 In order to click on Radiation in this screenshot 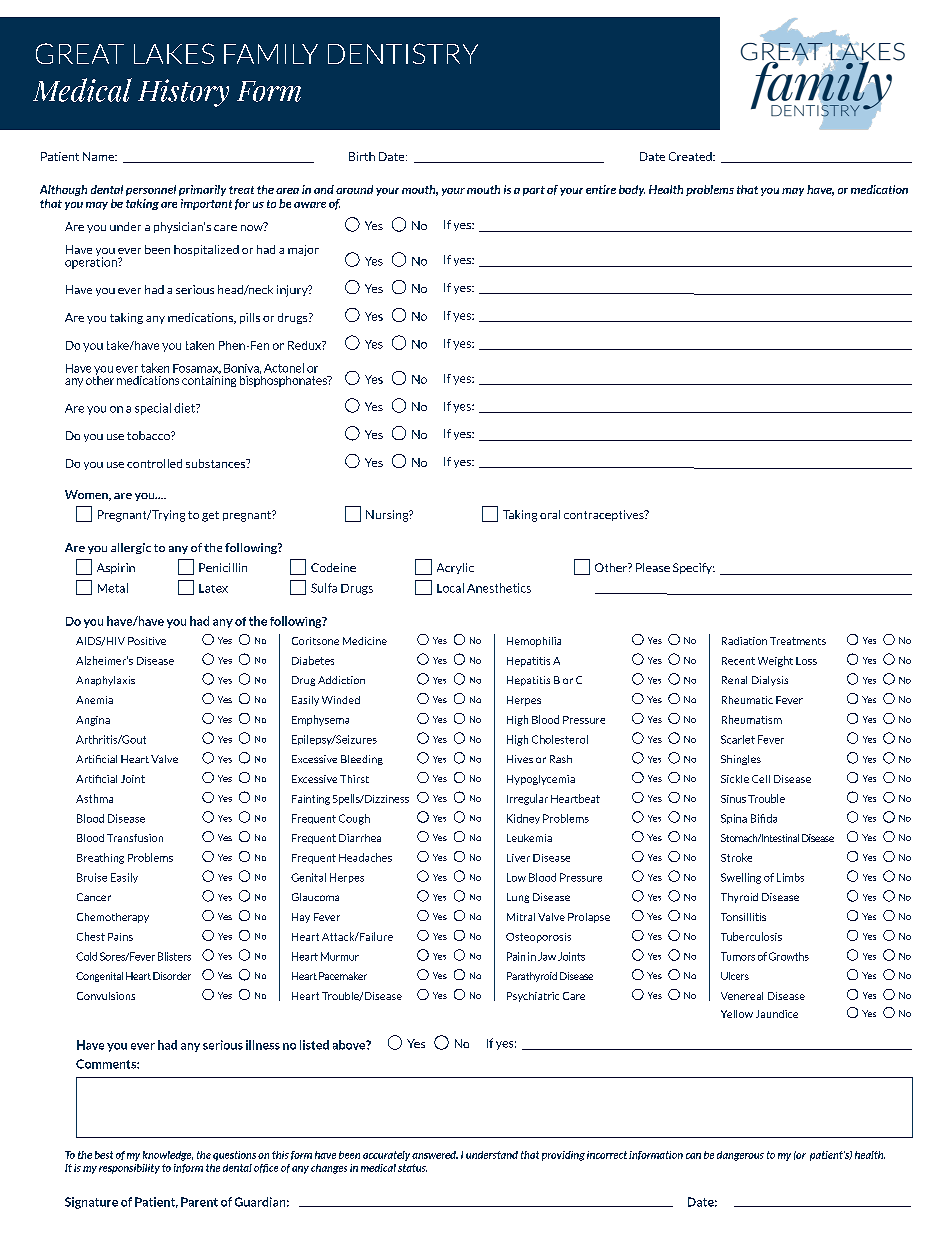, I will do `click(744, 641)`.
